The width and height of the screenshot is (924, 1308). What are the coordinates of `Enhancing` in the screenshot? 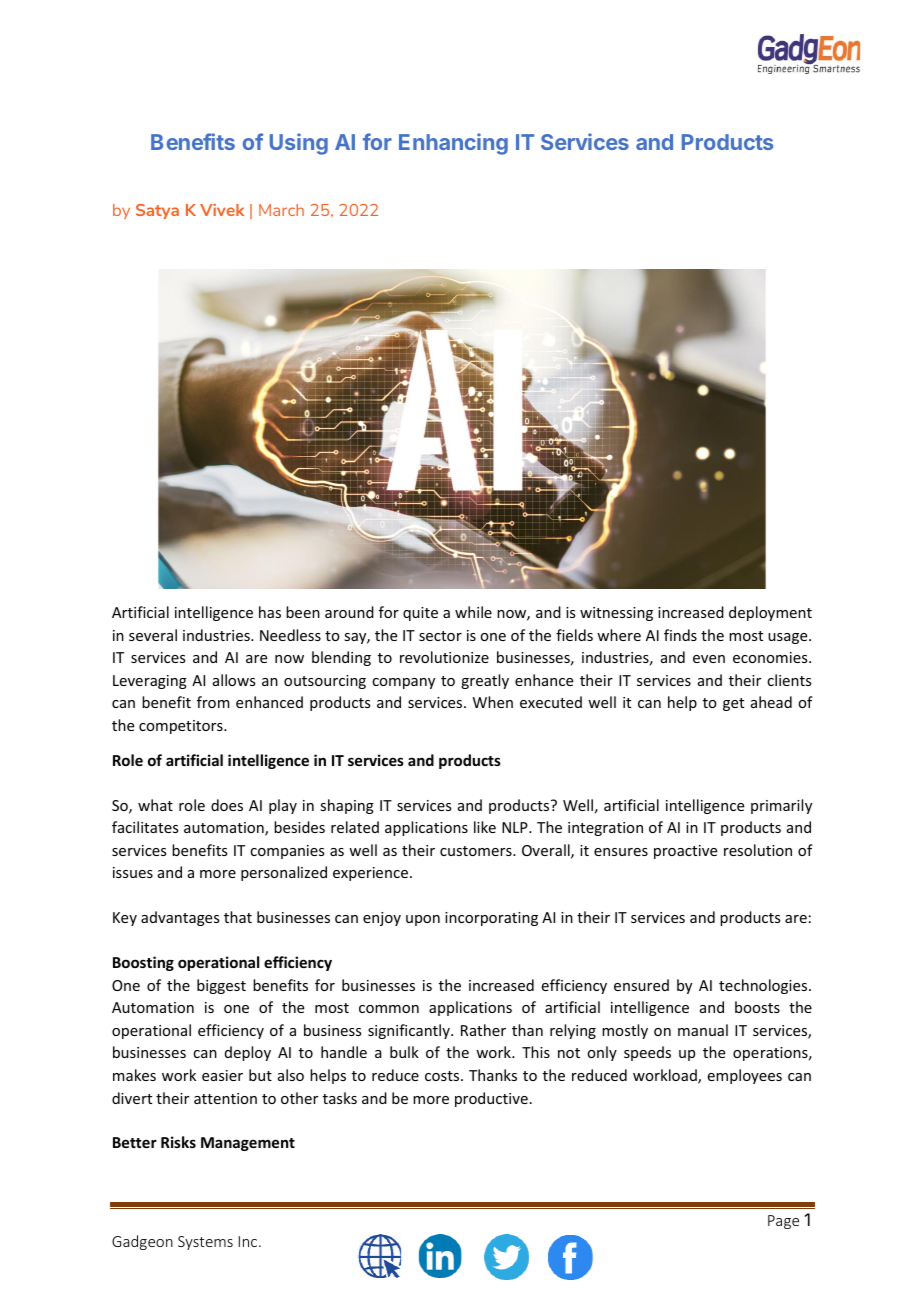 It's located at (453, 144).
